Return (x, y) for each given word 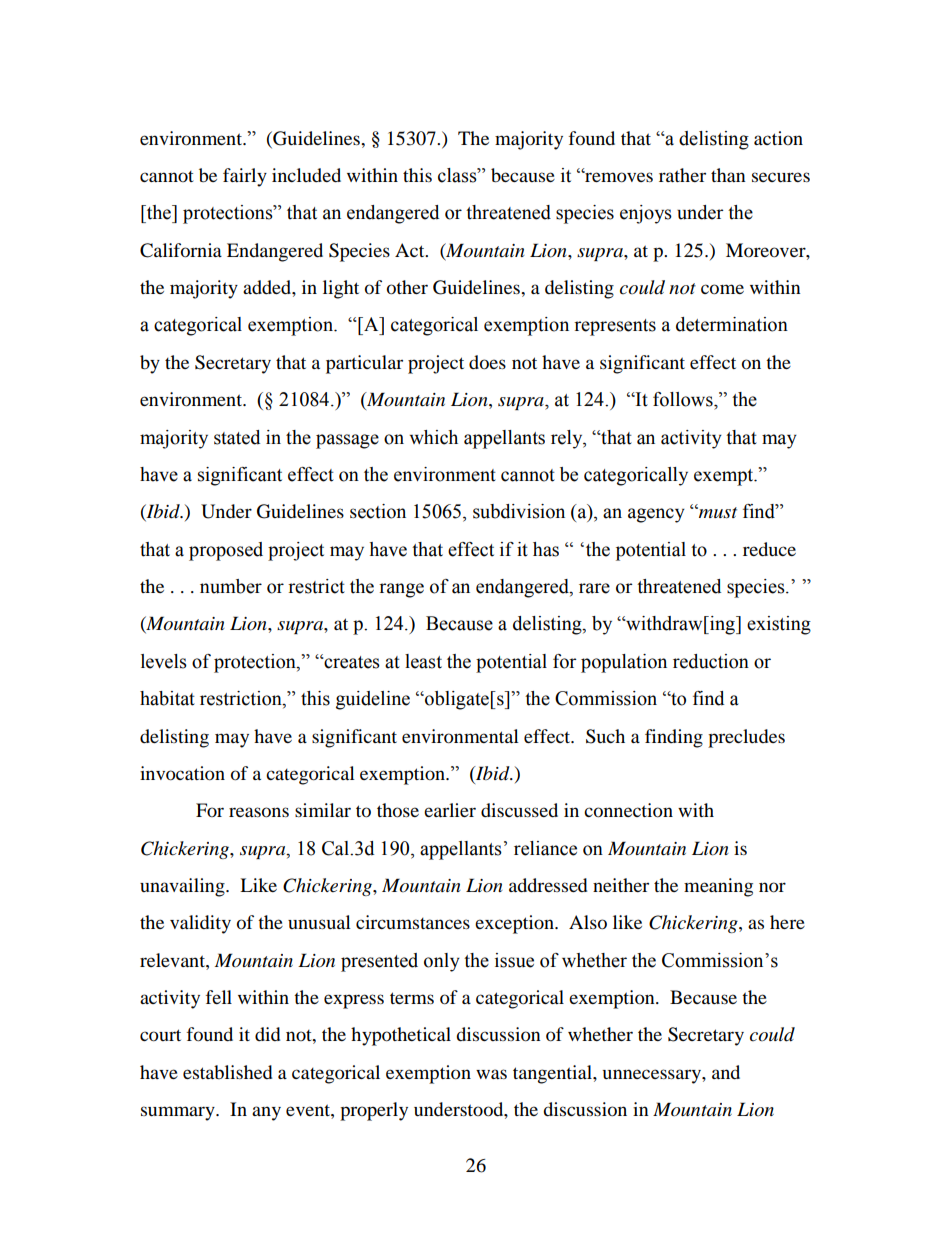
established (227, 1072)
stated (237, 437)
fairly (245, 177)
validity (200, 924)
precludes (746, 738)
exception (515, 924)
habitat (167, 698)
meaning (718, 887)
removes (618, 177)
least (423, 661)
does (487, 362)
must (717, 513)
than (728, 175)
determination (732, 324)
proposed (226, 551)
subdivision (519, 511)
